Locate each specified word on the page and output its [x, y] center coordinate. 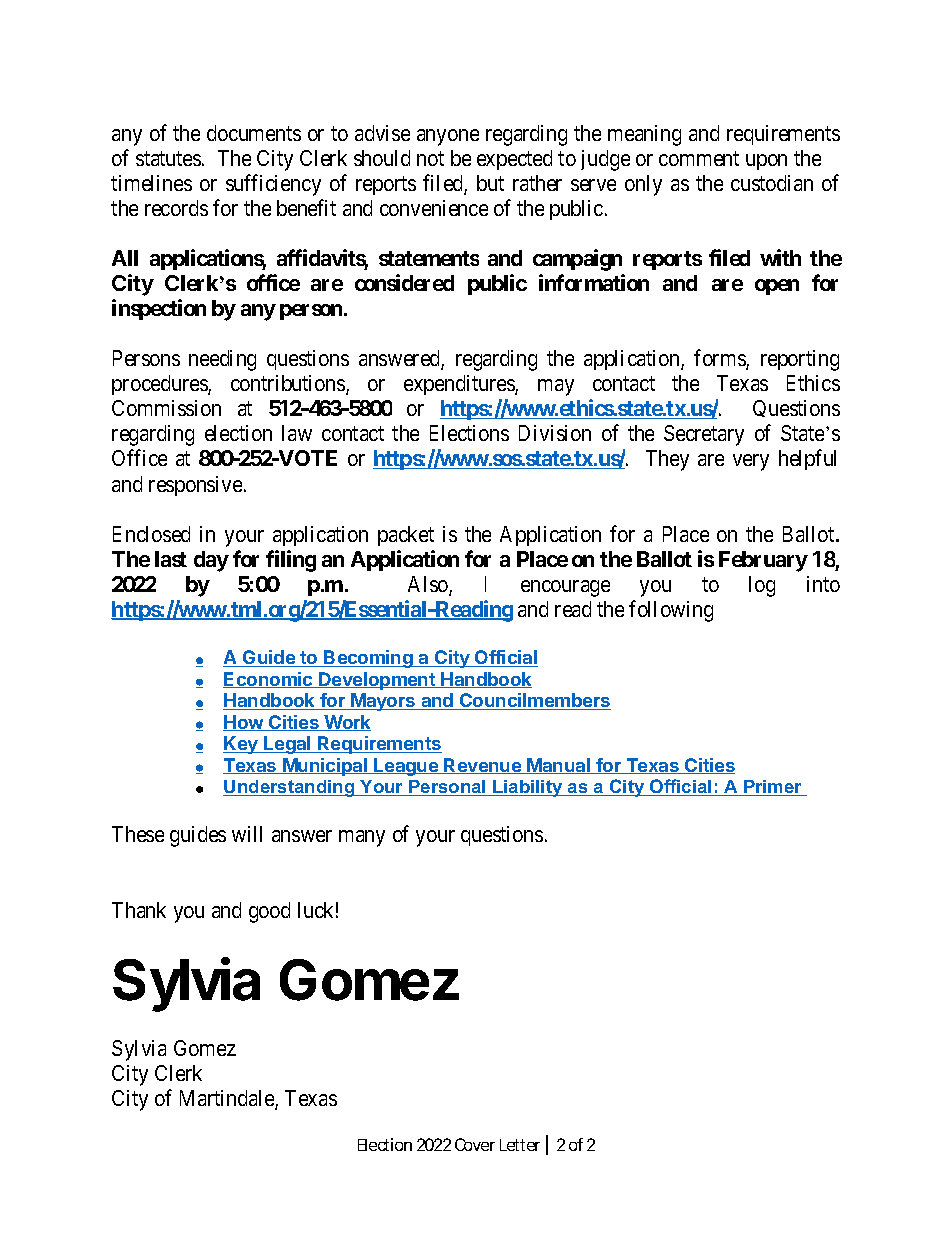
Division [555, 433]
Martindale [228, 1100]
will [247, 834]
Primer [773, 788]
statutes [168, 158]
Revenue [483, 766]
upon [766, 162]
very [751, 462]
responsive [195, 486]
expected [514, 160]
